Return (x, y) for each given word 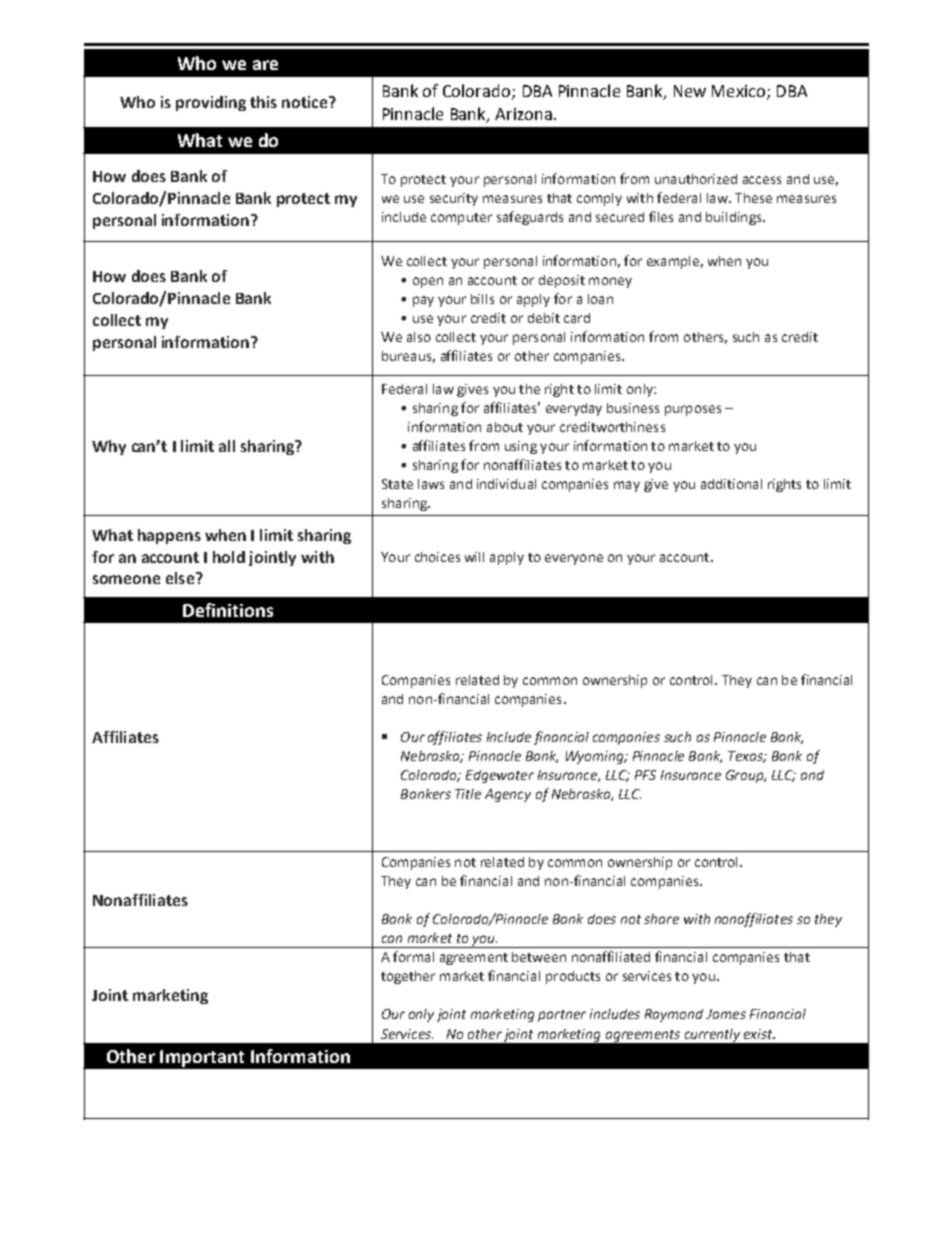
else (180, 578)
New (690, 91)
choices (437, 557)
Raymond (674, 1015)
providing (211, 103)
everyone (574, 559)
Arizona (523, 114)
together (408, 977)
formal (413, 956)
